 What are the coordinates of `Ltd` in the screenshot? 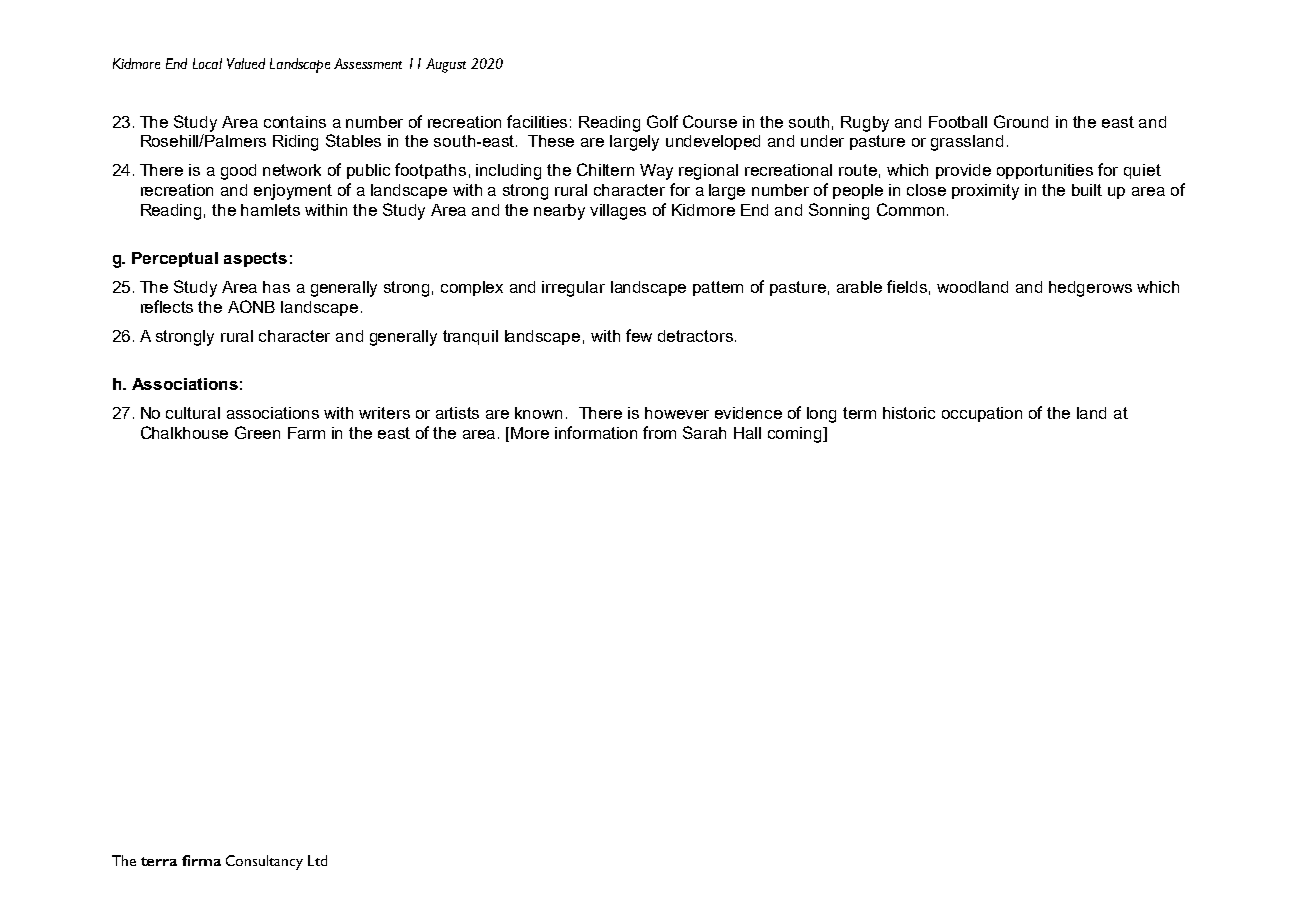 It's located at (317, 860).
